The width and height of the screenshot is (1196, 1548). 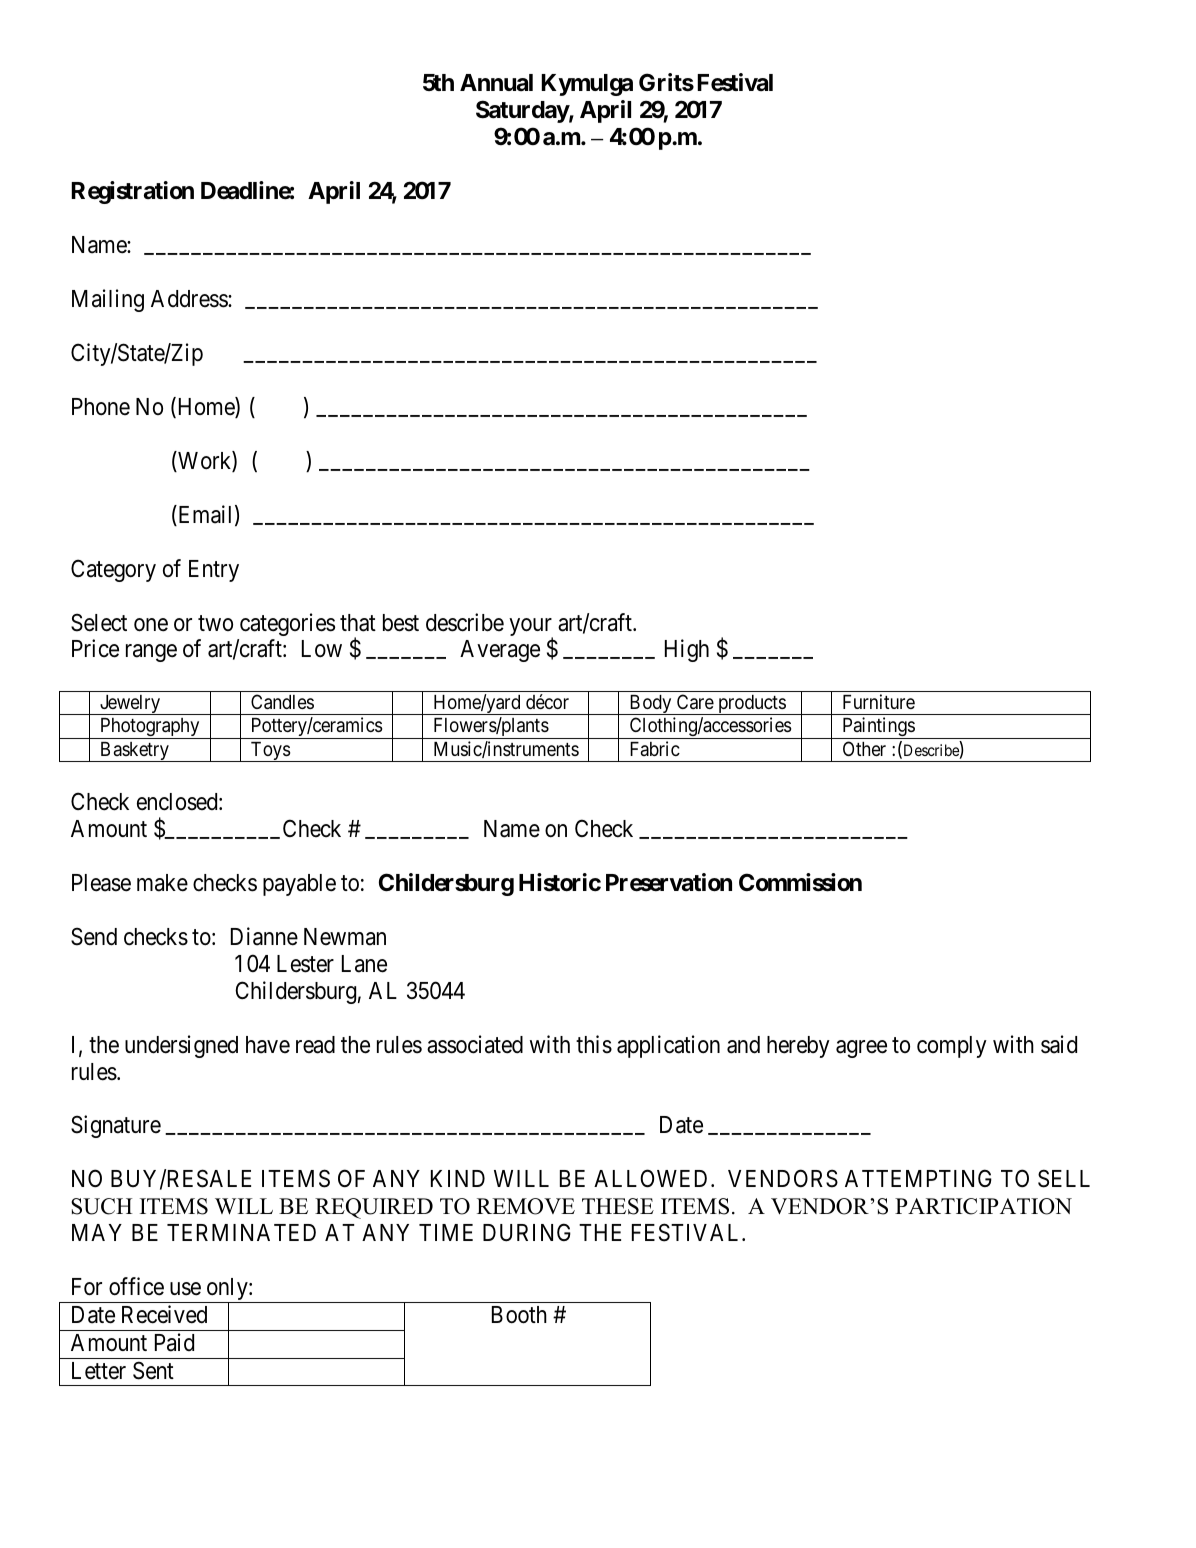 I want to click on Booth, so click(x=519, y=1315).
